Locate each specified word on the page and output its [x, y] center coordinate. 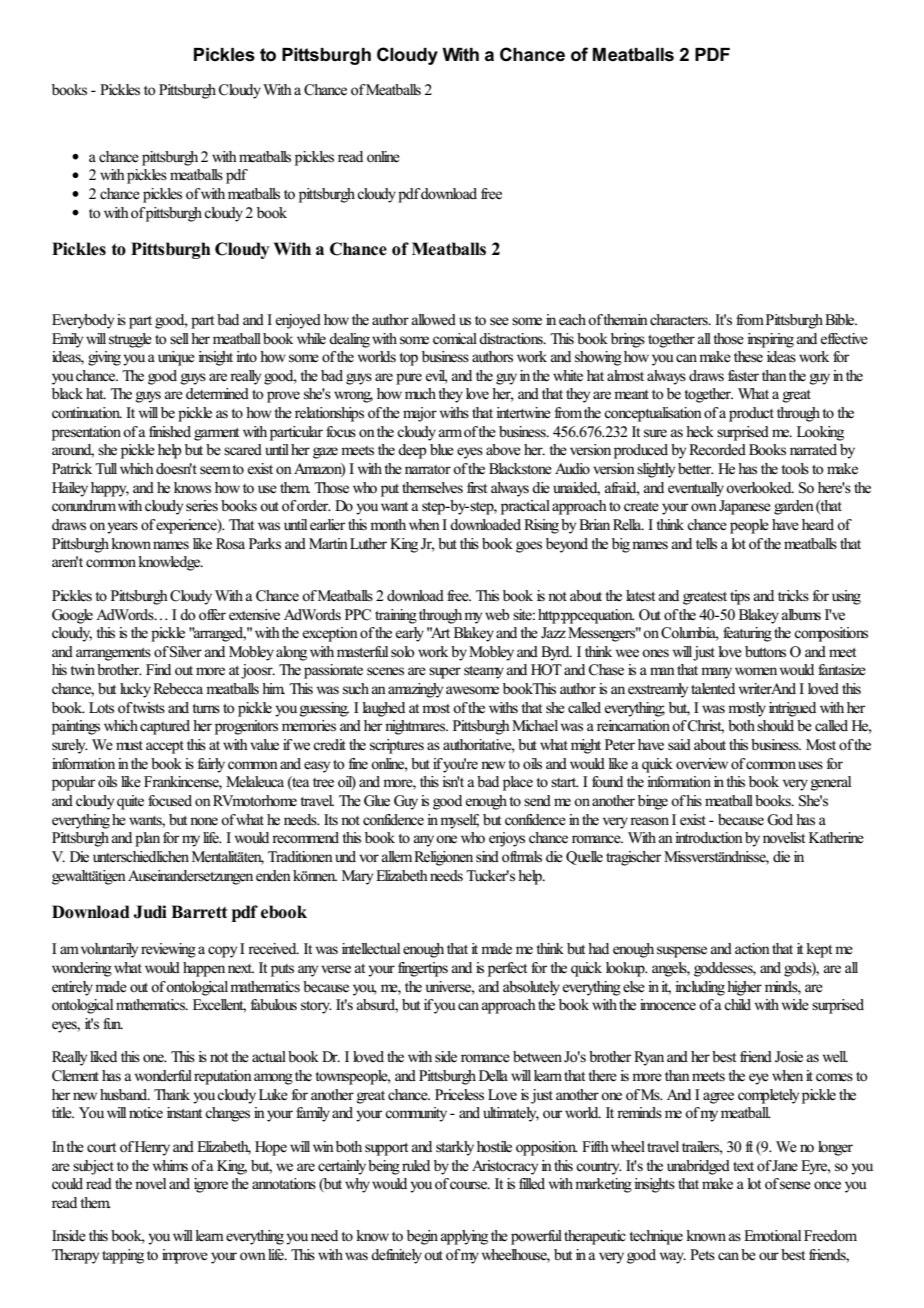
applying [464, 1237]
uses [810, 765]
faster [743, 376]
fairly [211, 765]
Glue [377, 801]
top [408, 359]
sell [179, 339]
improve [185, 1256]
